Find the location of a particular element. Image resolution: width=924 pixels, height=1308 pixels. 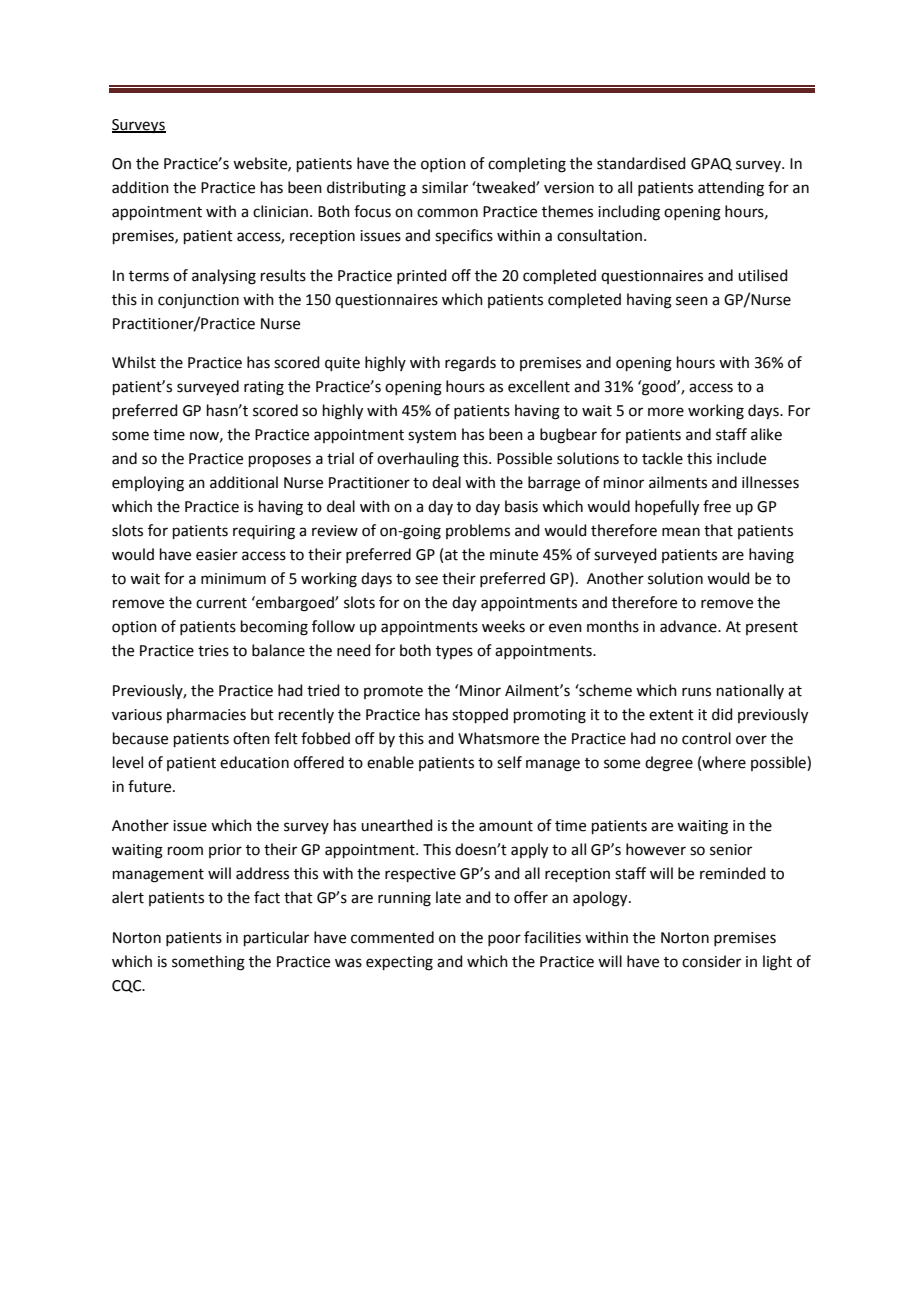

consider is located at coordinates (711, 961).
